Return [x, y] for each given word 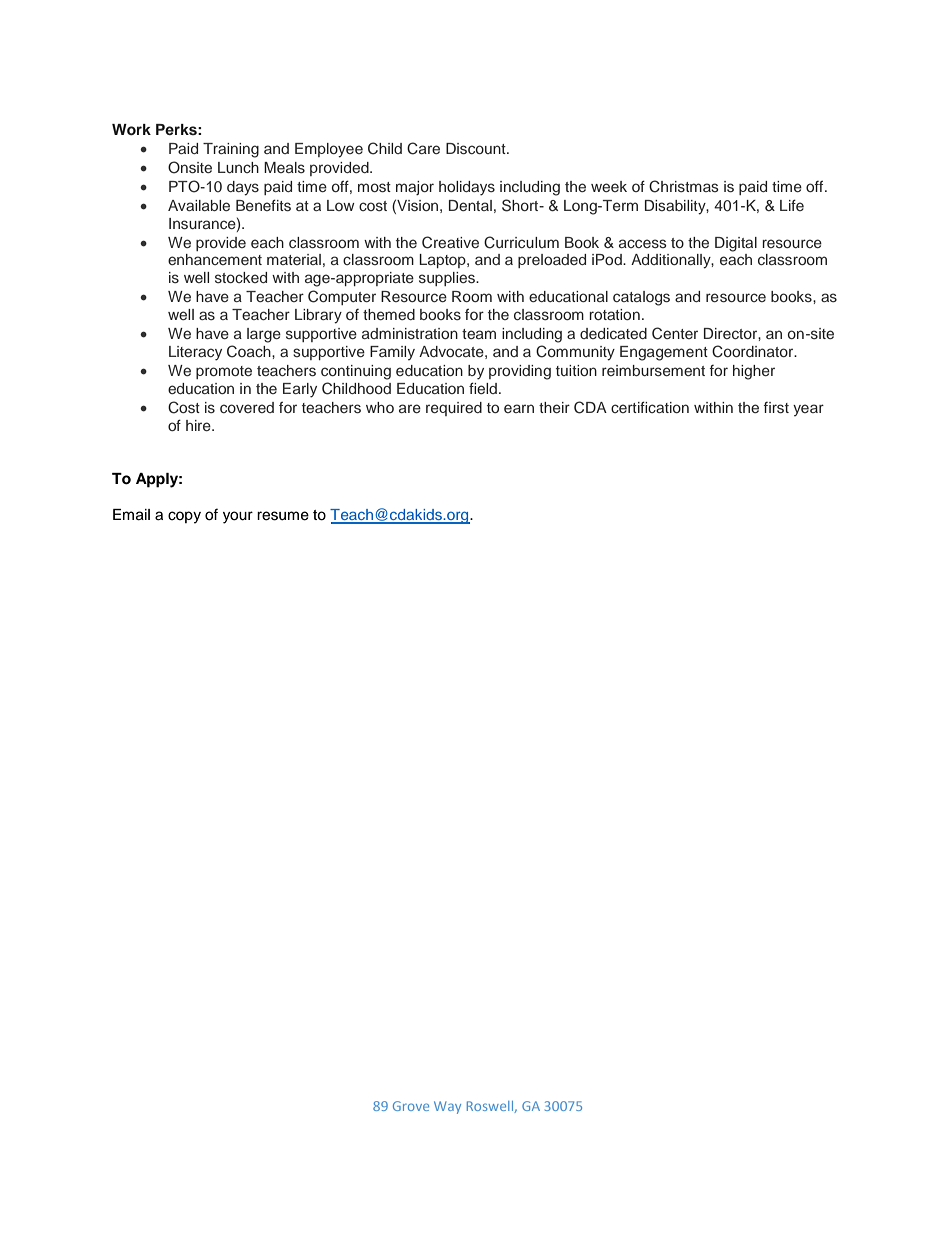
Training [231, 150]
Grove [411, 1106]
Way [447, 1107]
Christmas [684, 186]
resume [283, 516]
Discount [477, 148]
